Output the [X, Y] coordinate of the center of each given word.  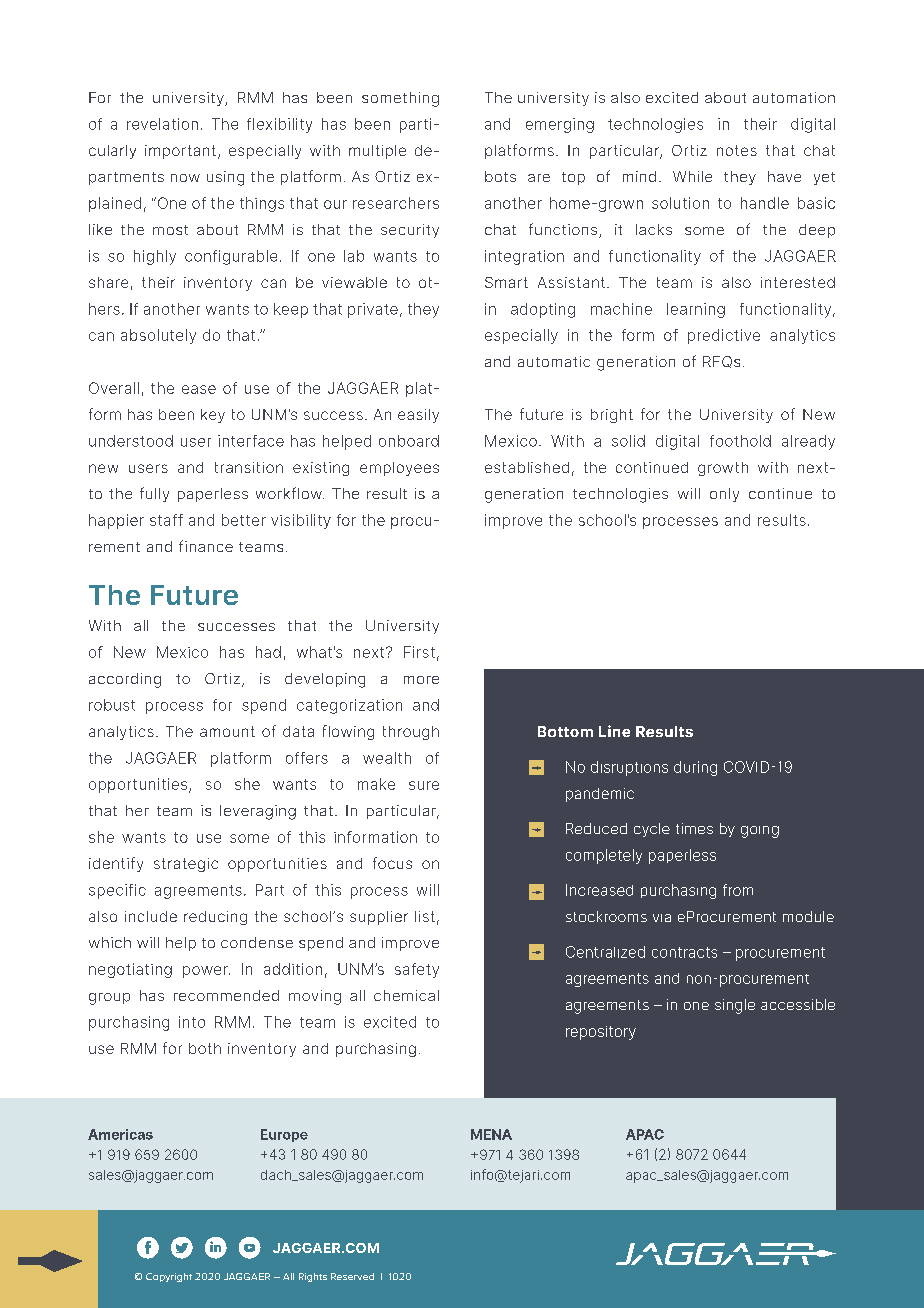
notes [737, 150]
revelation [162, 124]
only [724, 495]
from [738, 890]
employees [399, 469]
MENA [491, 1134]
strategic [186, 865]
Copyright [169, 1277]
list [425, 916]
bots [500, 176]
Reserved [352, 1276]
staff [166, 520]
